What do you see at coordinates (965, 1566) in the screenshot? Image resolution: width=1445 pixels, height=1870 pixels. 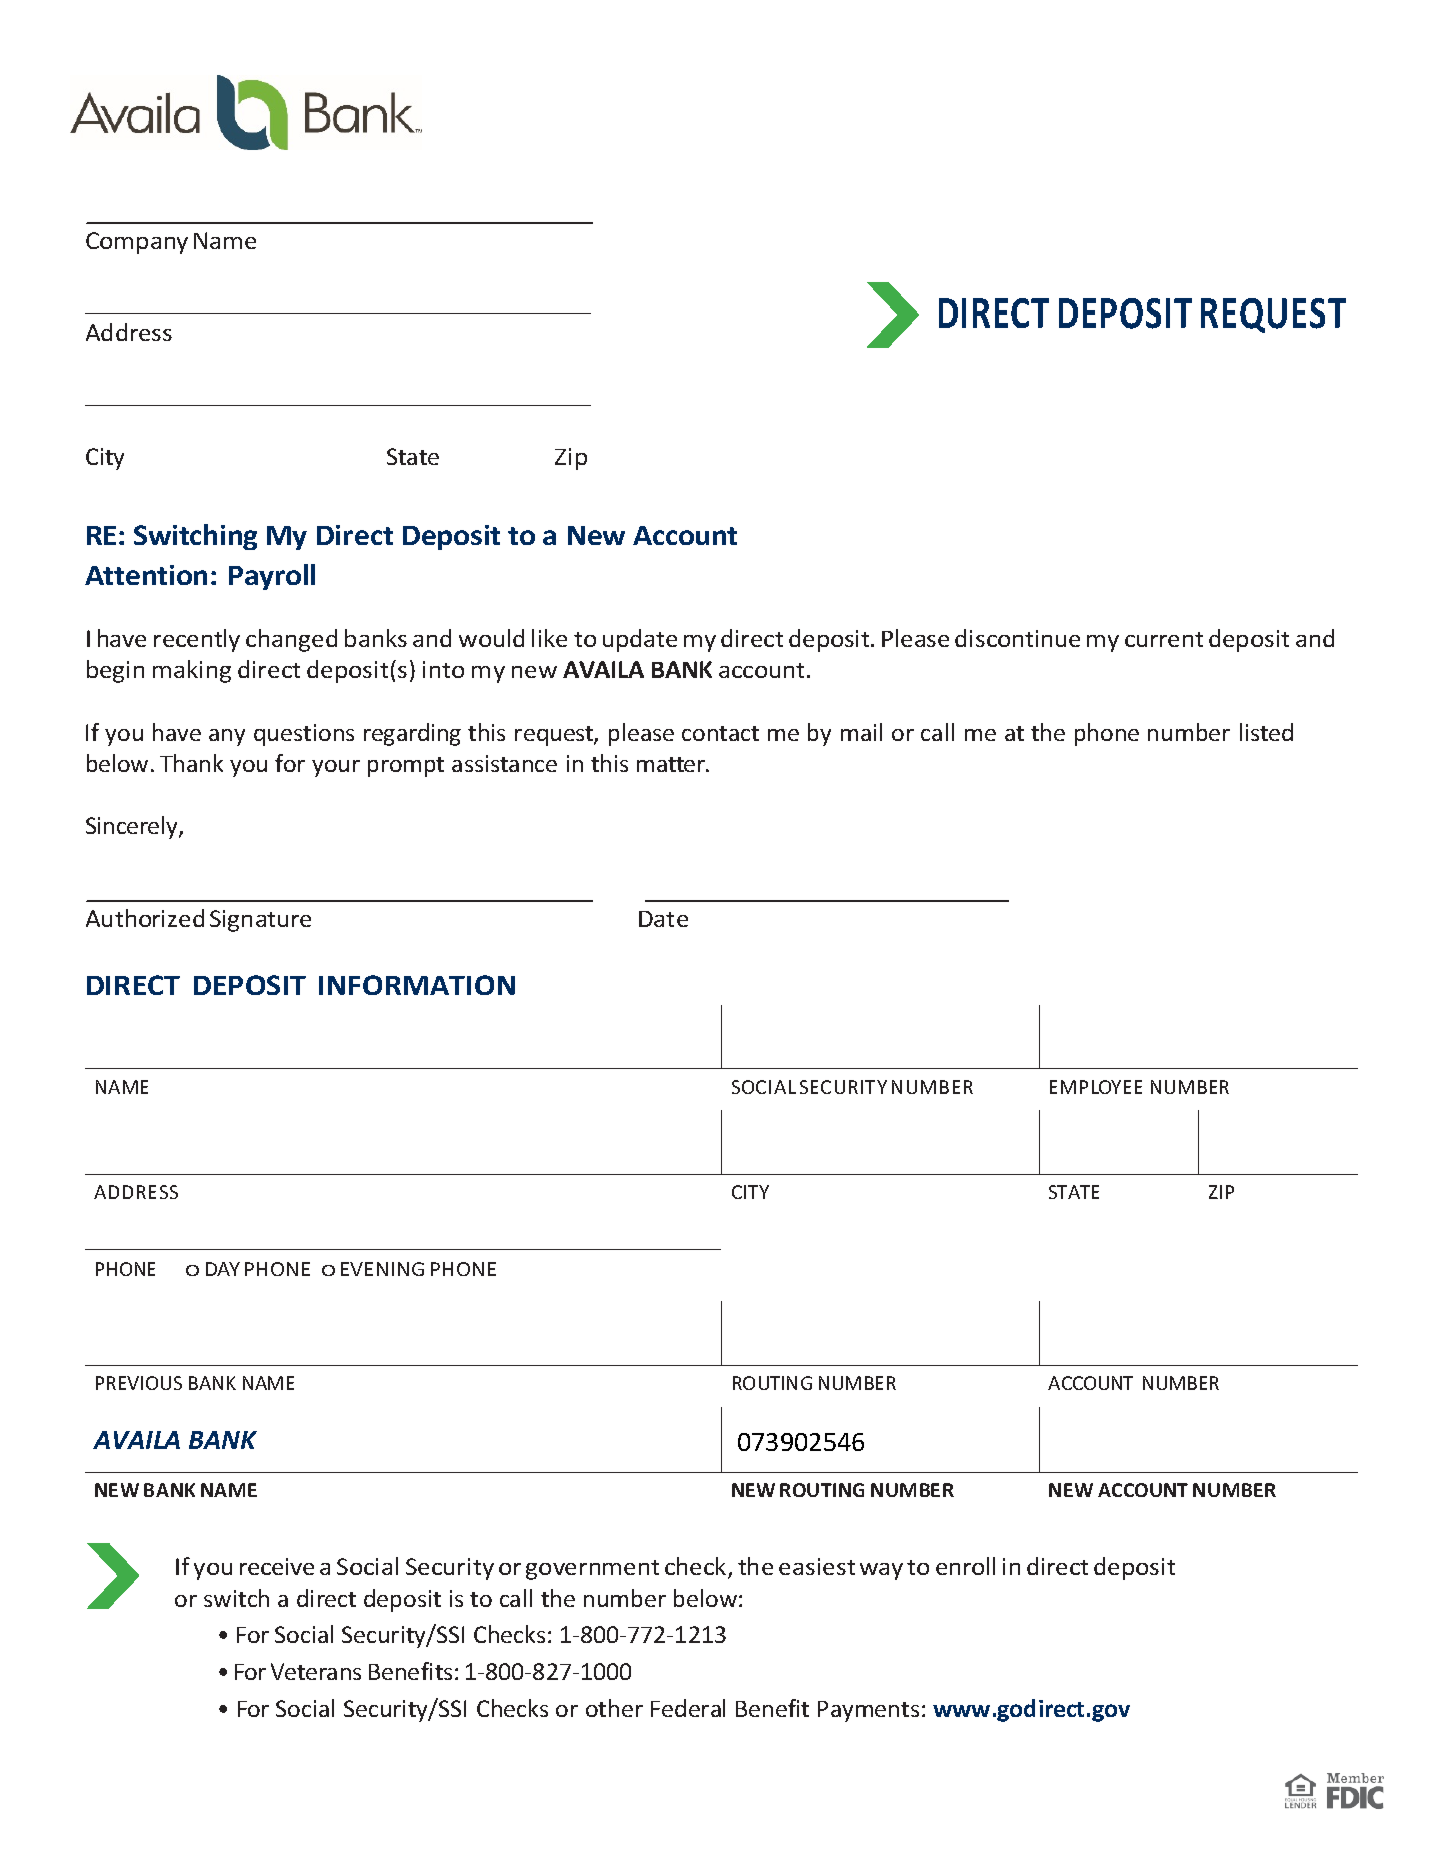 I see `enroll` at bounding box center [965, 1566].
